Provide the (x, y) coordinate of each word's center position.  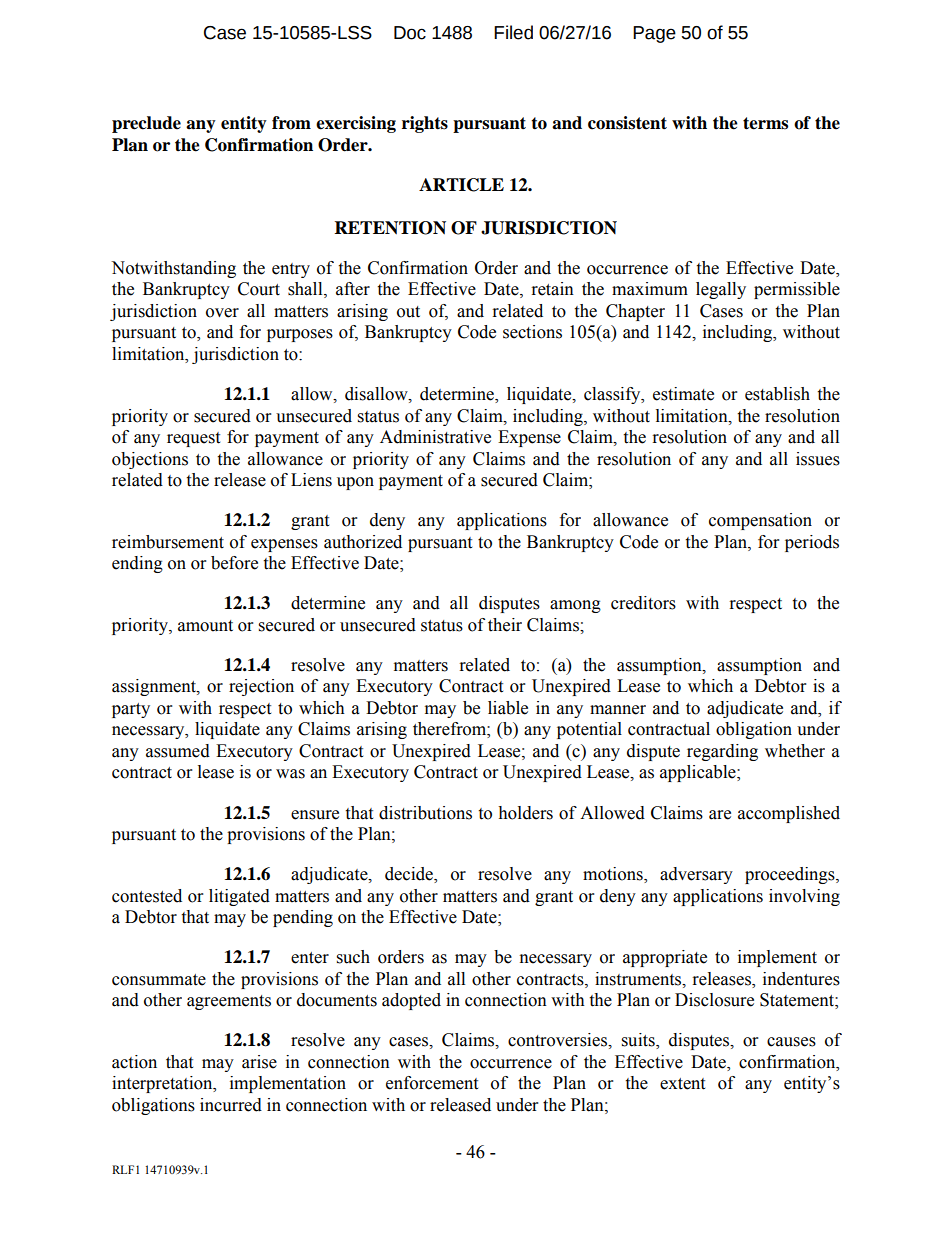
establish (777, 394)
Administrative (435, 437)
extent (682, 1084)
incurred (231, 1105)
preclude (146, 124)
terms (765, 123)
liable (508, 708)
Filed (513, 32)
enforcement (432, 1083)
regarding (722, 752)
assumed (178, 751)
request (193, 439)
